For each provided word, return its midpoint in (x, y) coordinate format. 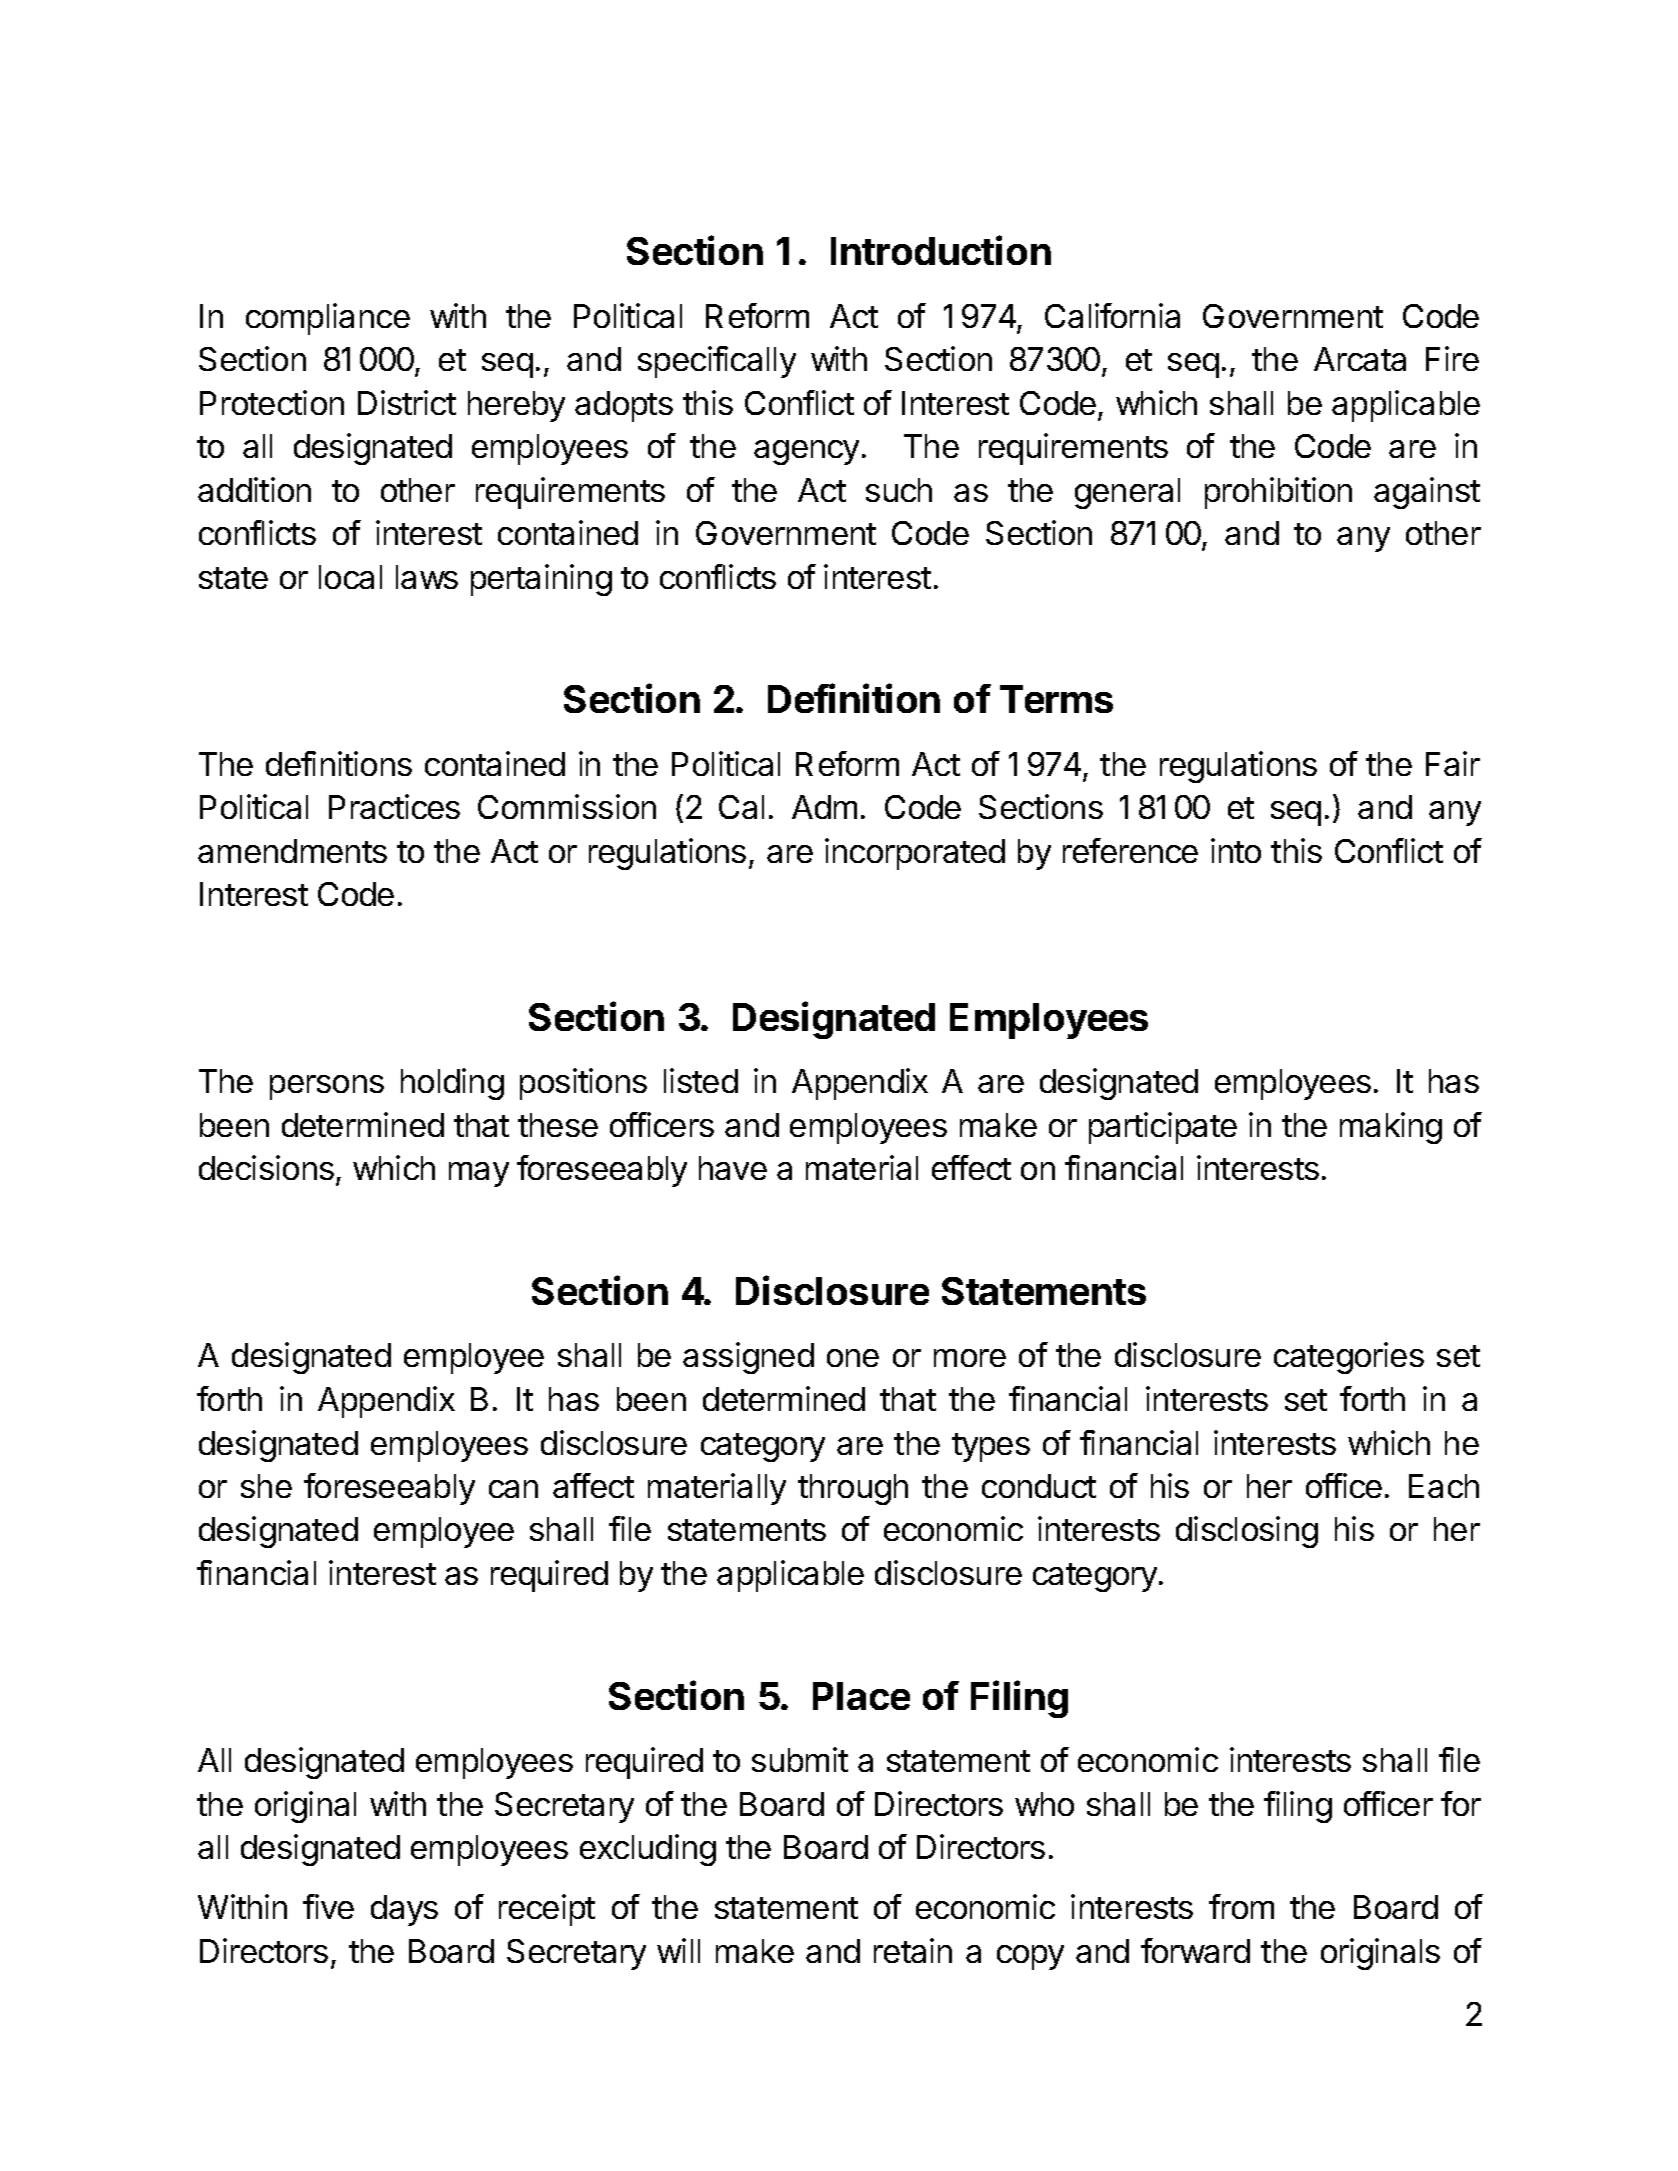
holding (452, 1084)
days (404, 1910)
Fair (1453, 763)
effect (971, 1167)
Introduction (941, 250)
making (1391, 1128)
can (513, 1489)
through (853, 1489)
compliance (328, 319)
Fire (1452, 358)
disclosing (1247, 1532)
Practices (394, 806)
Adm (824, 807)
